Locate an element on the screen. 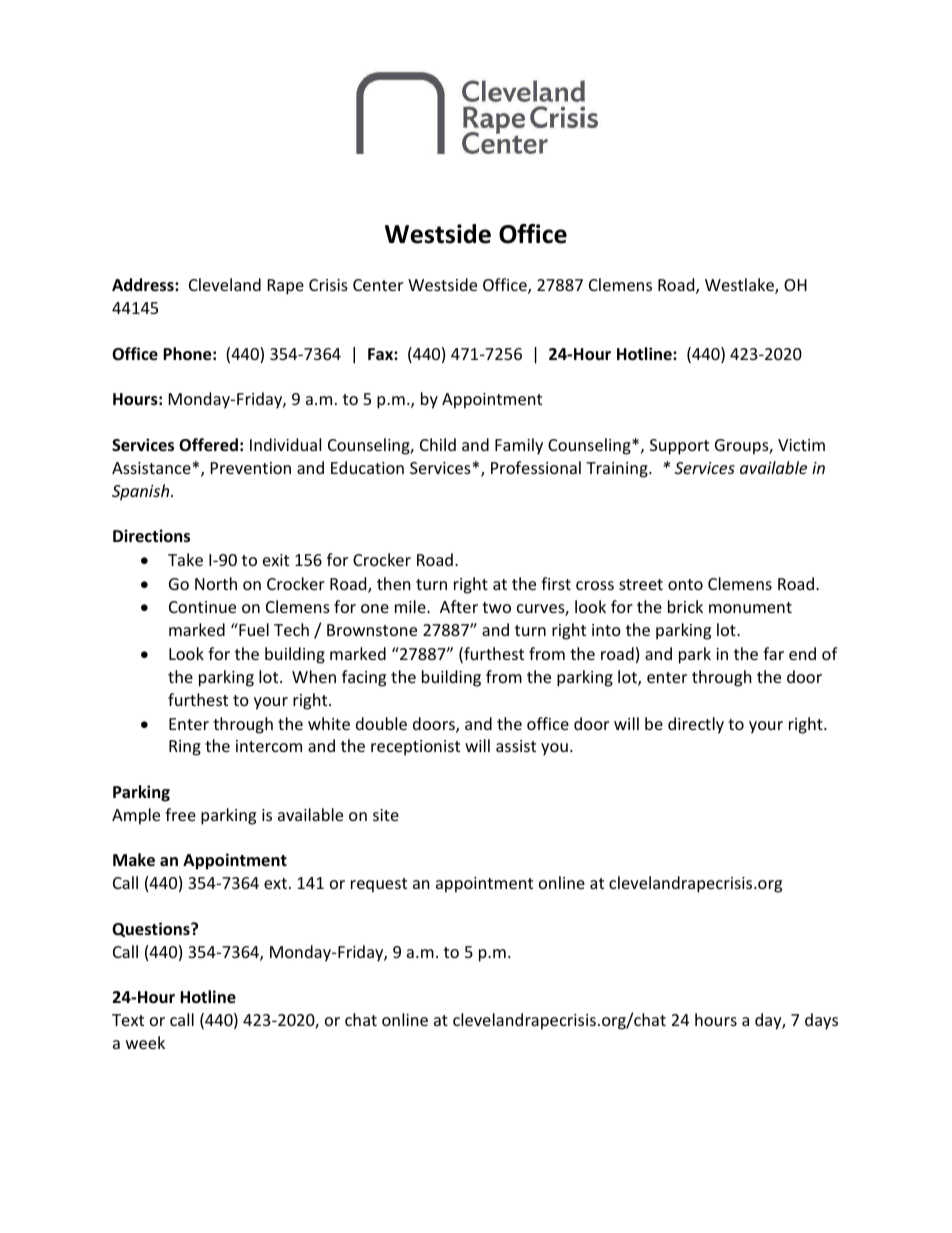 The width and height of the screenshot is (952, 1233). Address is located at coordinates (144, 285).
